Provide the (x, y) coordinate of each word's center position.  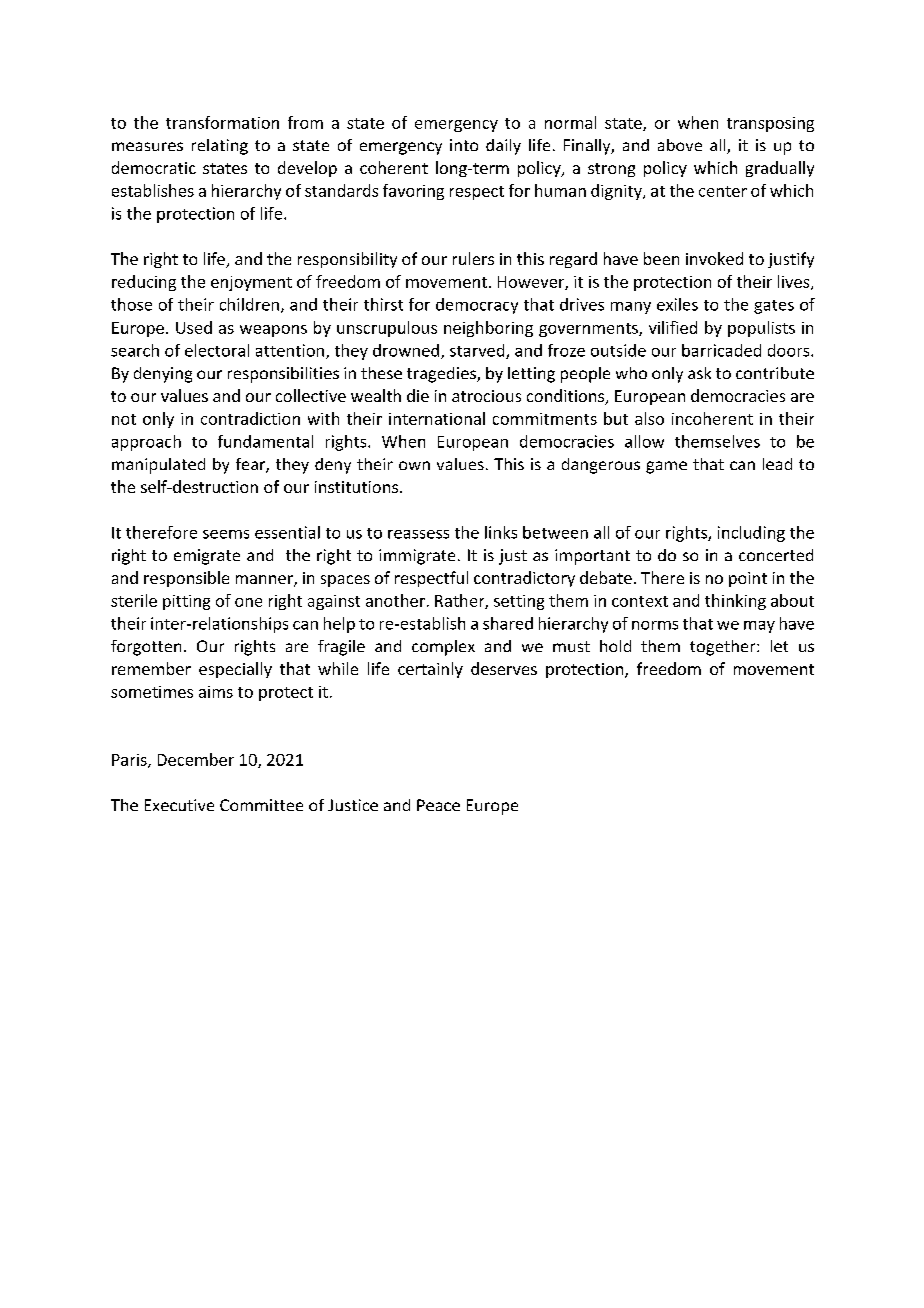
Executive (179, 805)
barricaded (721, 350)
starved (478, 351)
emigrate (207, 557)
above (680, 145)
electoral (217, 350)
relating (220, 147)
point (748, 579)
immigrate (417, 557)
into (464, 145)
